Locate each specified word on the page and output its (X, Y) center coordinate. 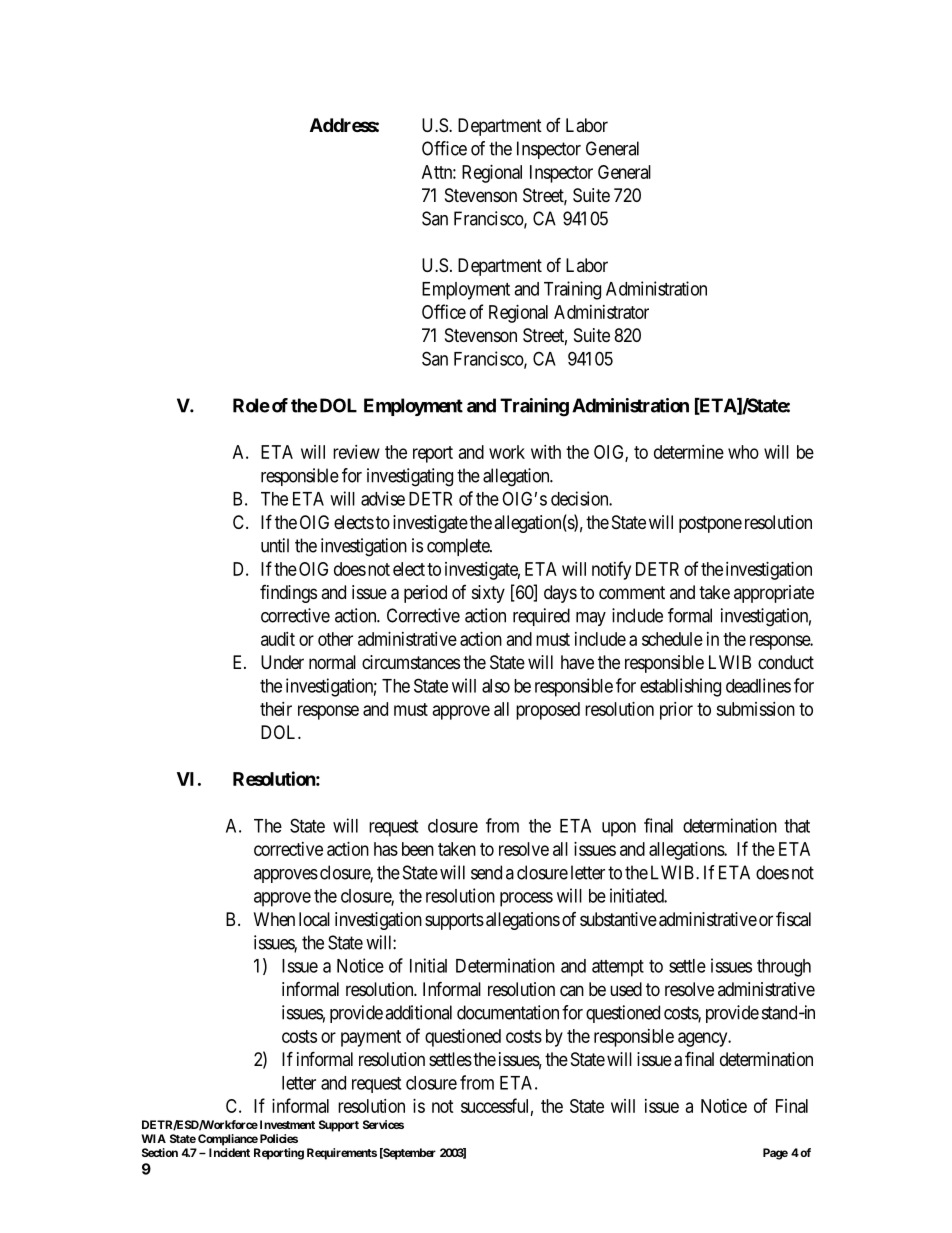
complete (459, 547)
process (526, 899)
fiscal (793, 918)
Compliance (228, 1140)
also (496, 686)
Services (383, 1124)
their (276, 709)
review (356, 452)
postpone (710, 524)
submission (755, 709)
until (275, 545)
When (274, 919)
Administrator (601, 312)
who (743, 452)
